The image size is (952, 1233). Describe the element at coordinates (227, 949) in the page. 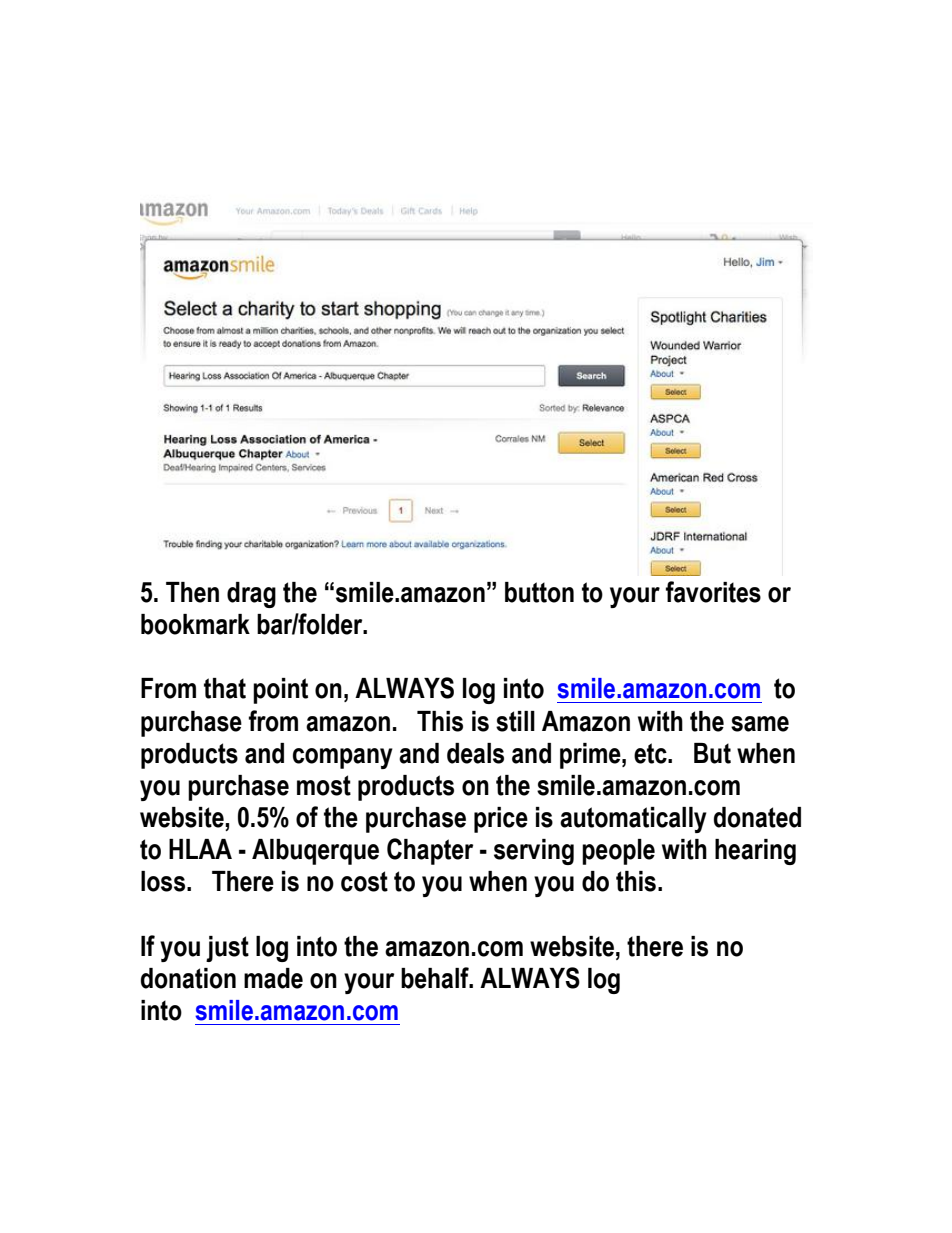

I see `just` at that location.
